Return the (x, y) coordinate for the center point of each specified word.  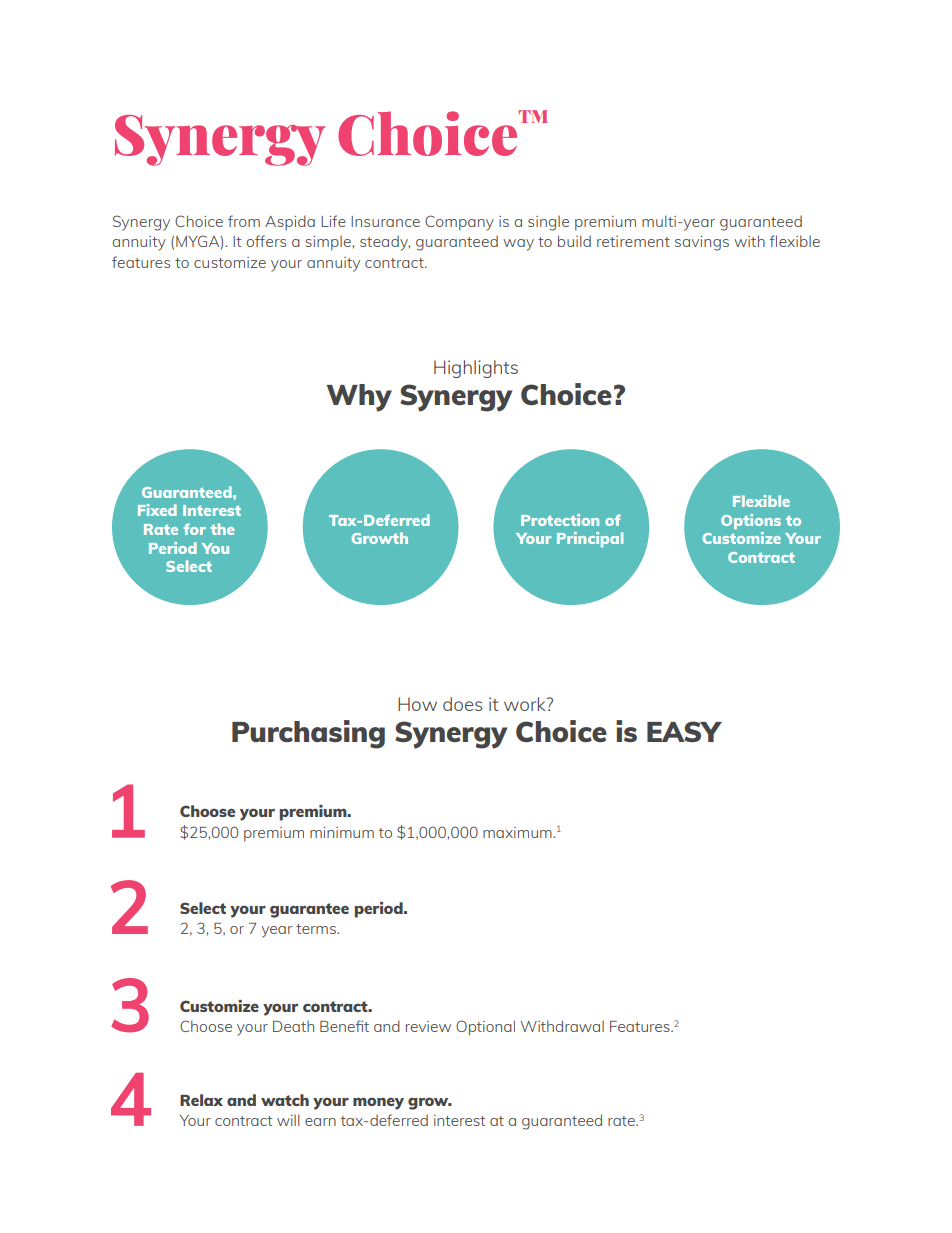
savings (702, 243)
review (428, 1026)
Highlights (476, 369)
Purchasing (308, 734)
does (462, 704)
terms (317, 929)
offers (266, 241)
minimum (342, 832)
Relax (201, 1100)
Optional (485, 1028)
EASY (684, 731)
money (378, 1103)
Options (751, 521)
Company (459, 223)
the (222, 529)
